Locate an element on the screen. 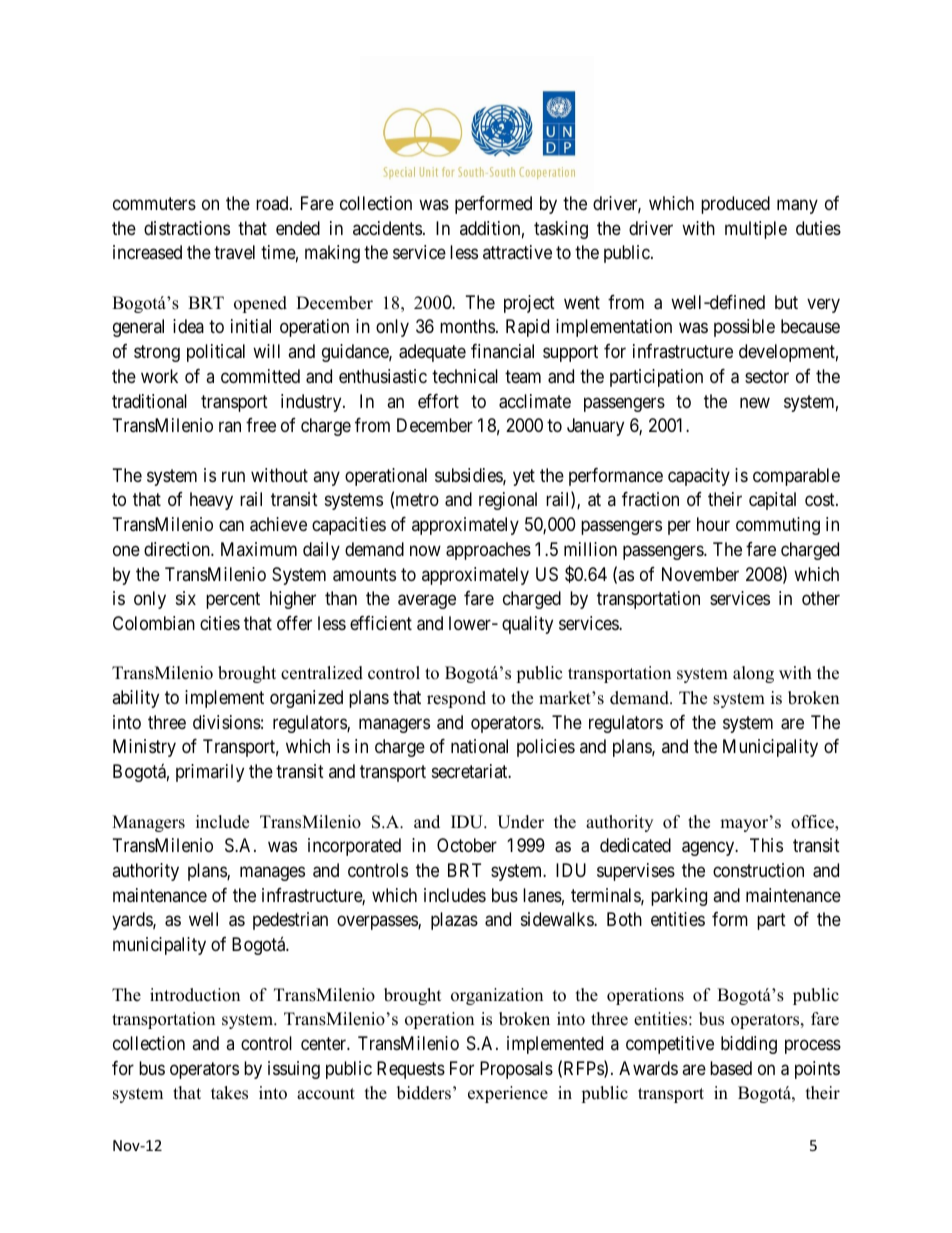 Image resolution: width=952 pixels, height=1233 pixels. attractive is located at coordinates (517, 252).
